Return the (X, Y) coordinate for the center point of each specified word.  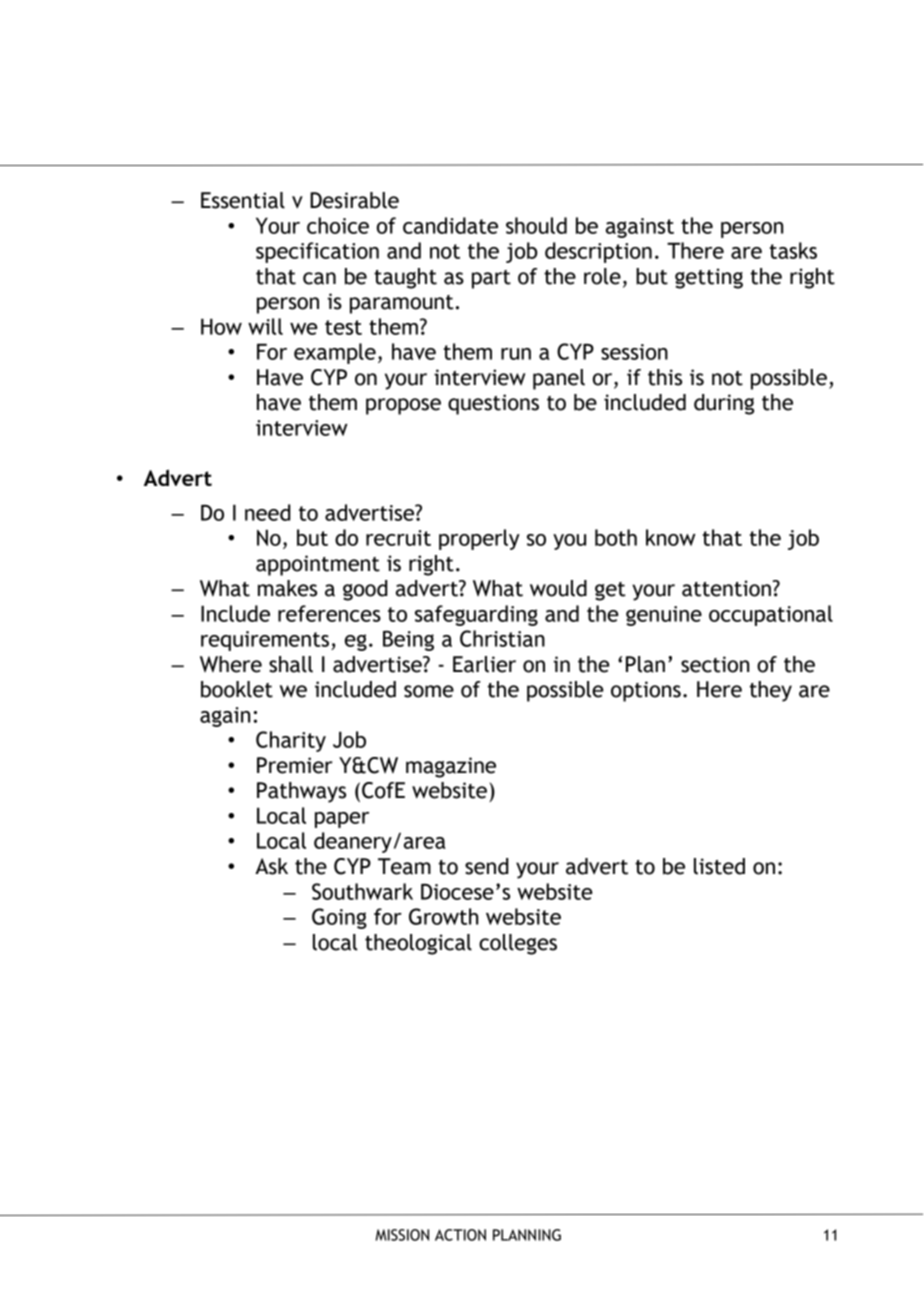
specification (317, 252)
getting (709, 278)
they (771, 691)
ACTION (460, 1235)
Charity (291, 741)
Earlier (484, 664)
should (536, 225)
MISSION (402, 1235)
